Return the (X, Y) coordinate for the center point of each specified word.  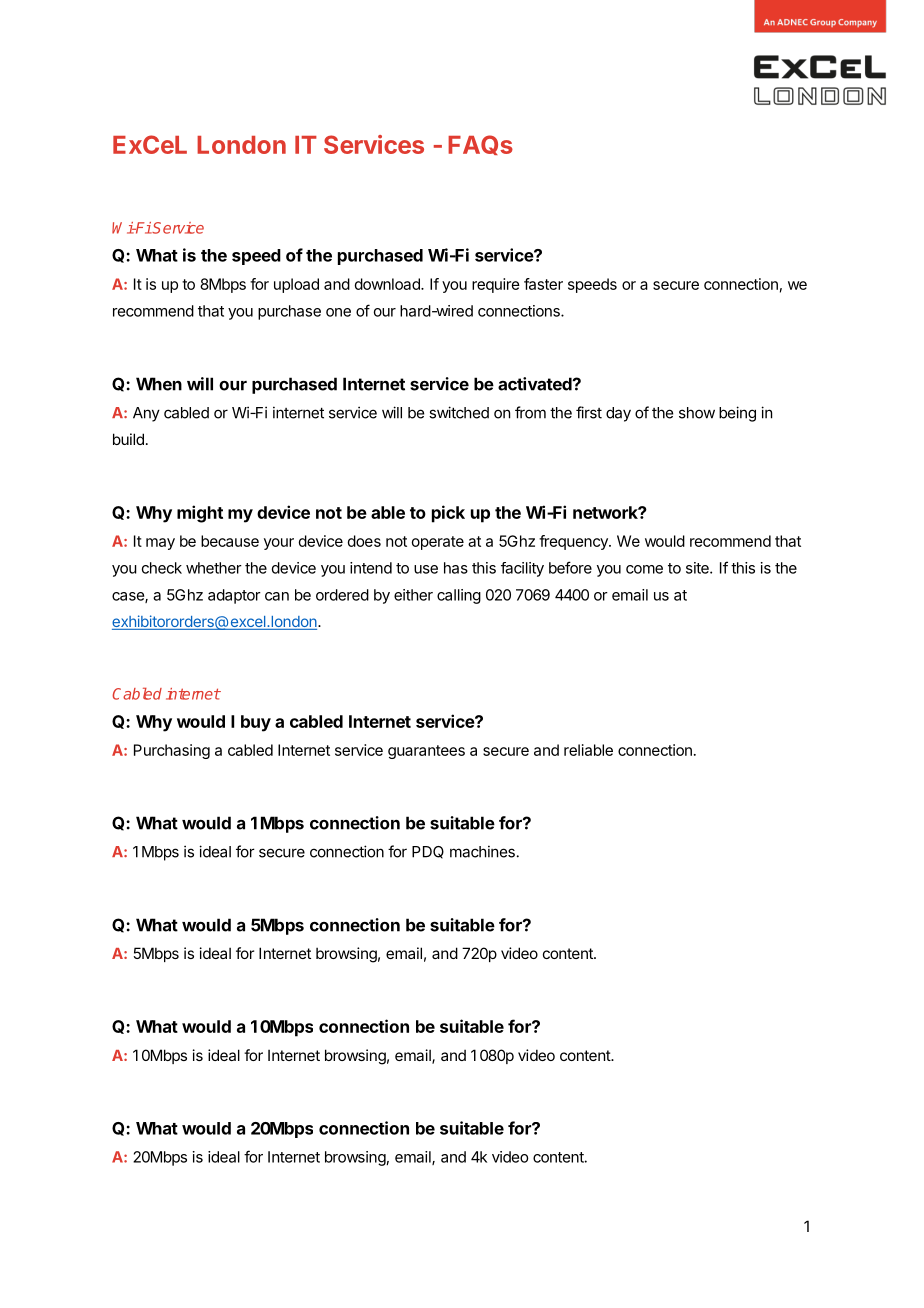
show (697, 413)
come (644, 569)
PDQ (428, 852)
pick (448, 514)
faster (543, 284)
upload (296, 285)
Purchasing (172, 751)
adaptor (234, 596)
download (388, 284)
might (200, 514)
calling (459, 596)
